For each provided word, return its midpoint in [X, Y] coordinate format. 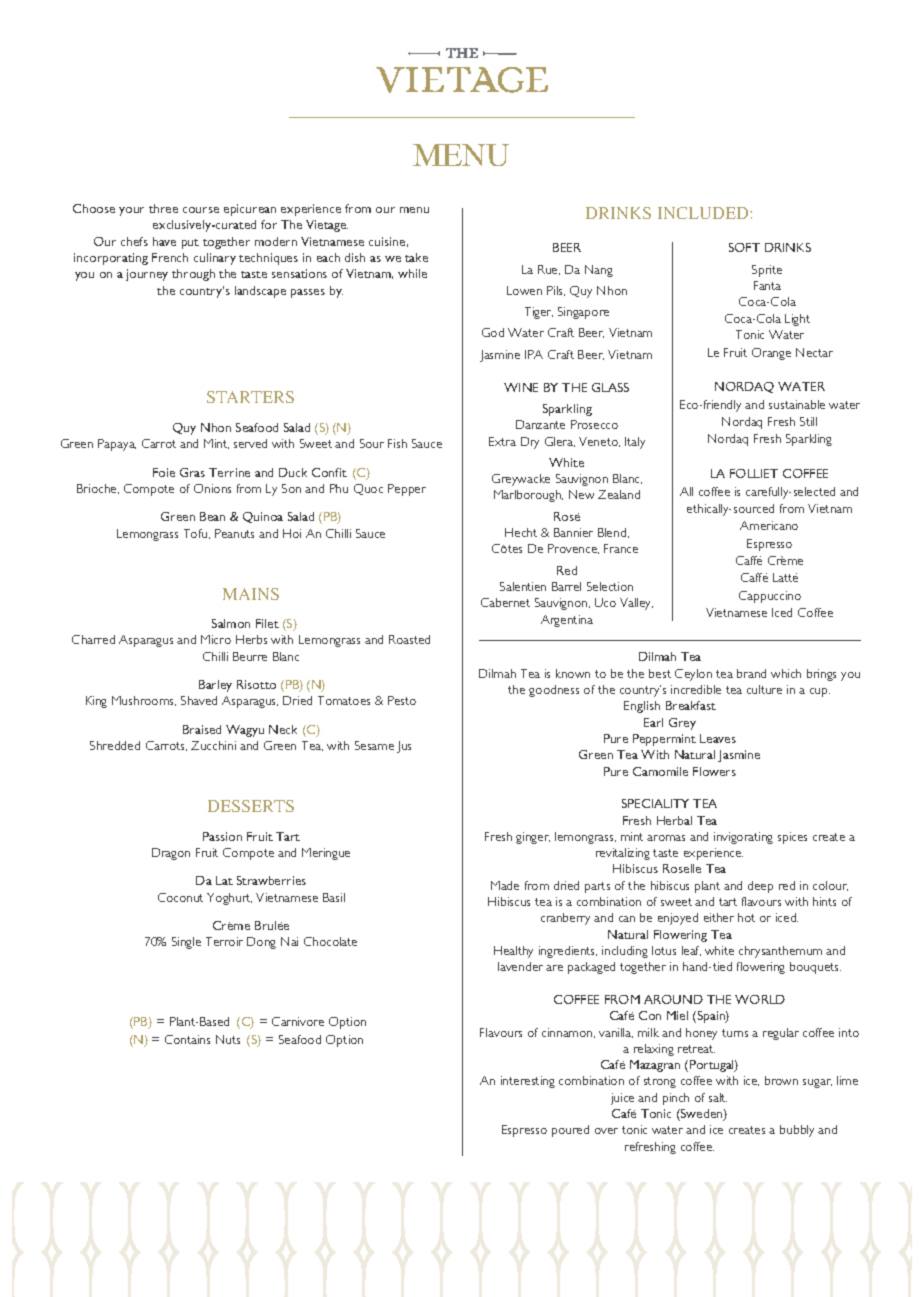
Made [505, 885]
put [190, 244]
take [416, 257]
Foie [164, 472]
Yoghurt [229, 899]
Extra [502, 441]
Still [808, 421]
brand [751, 673]
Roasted [409, 639]
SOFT [744, 247]
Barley [215, 686]
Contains [187, 1039]
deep [760, 887]
